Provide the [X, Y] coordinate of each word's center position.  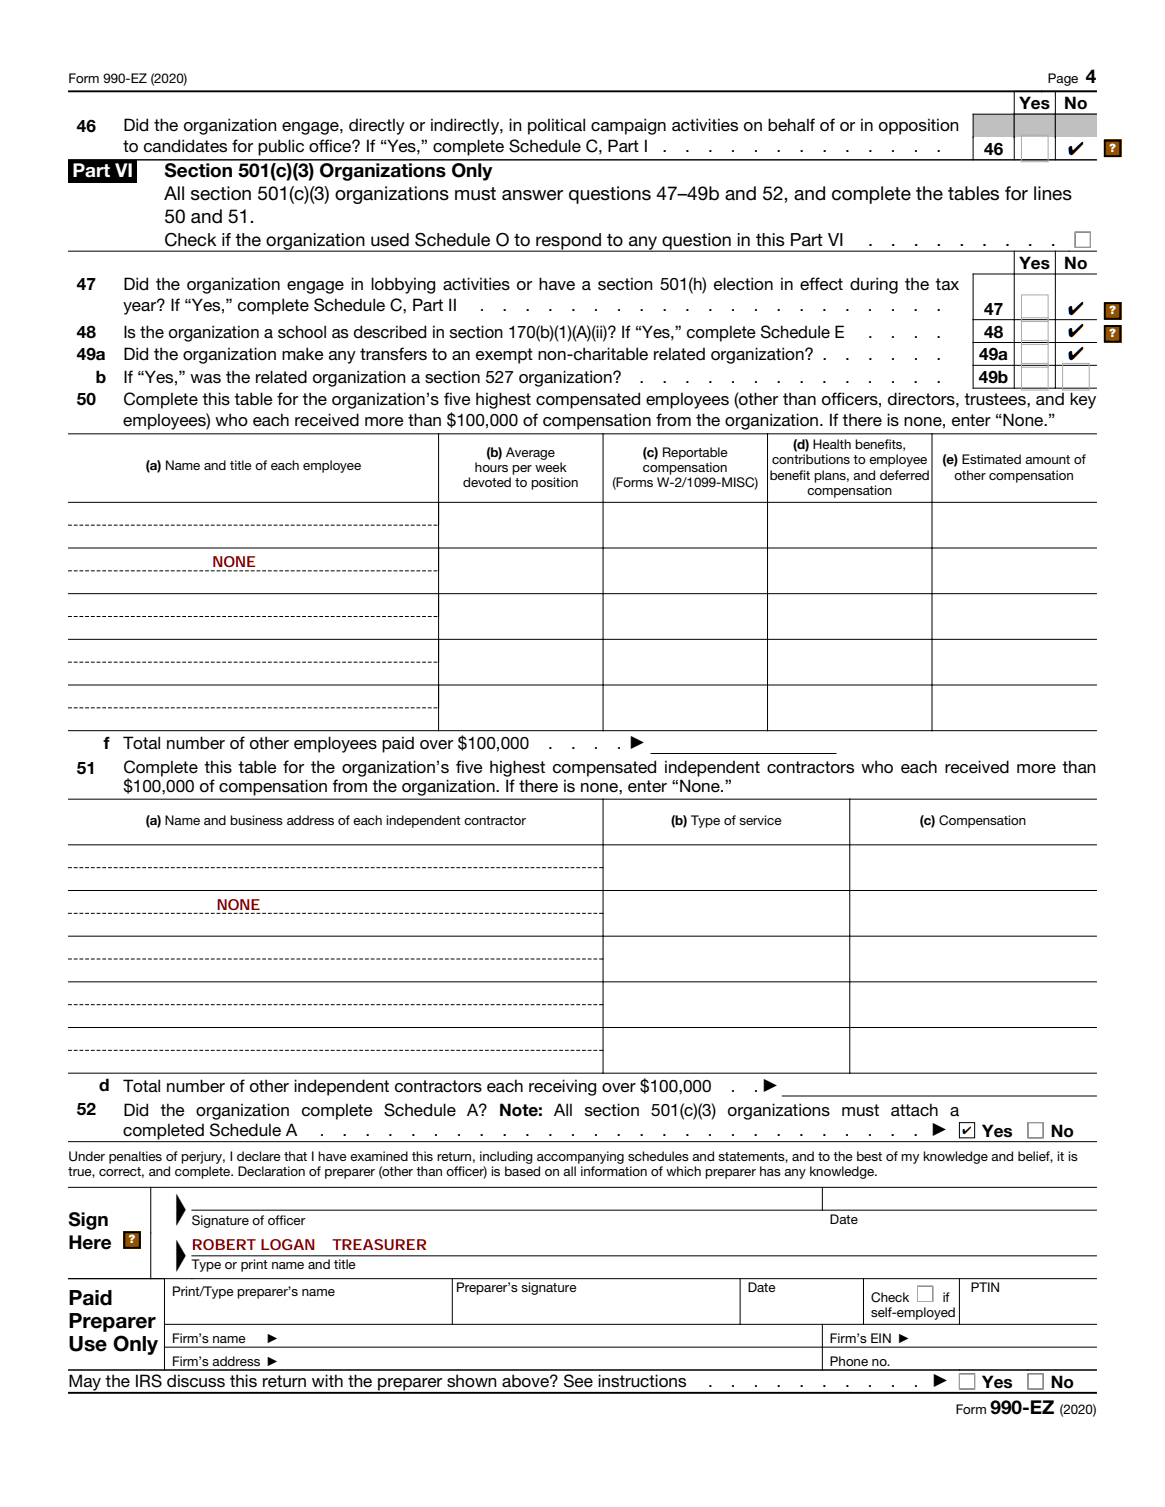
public [281, 147]
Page [1063, 79]
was [205, 378]
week [551, 467]
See [578, 1381]
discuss [196, 1381]
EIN [881, 1338]
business [256, 820]
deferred [904, 475]
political [556, 126]
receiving [562, 1087]
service [760, 820]
